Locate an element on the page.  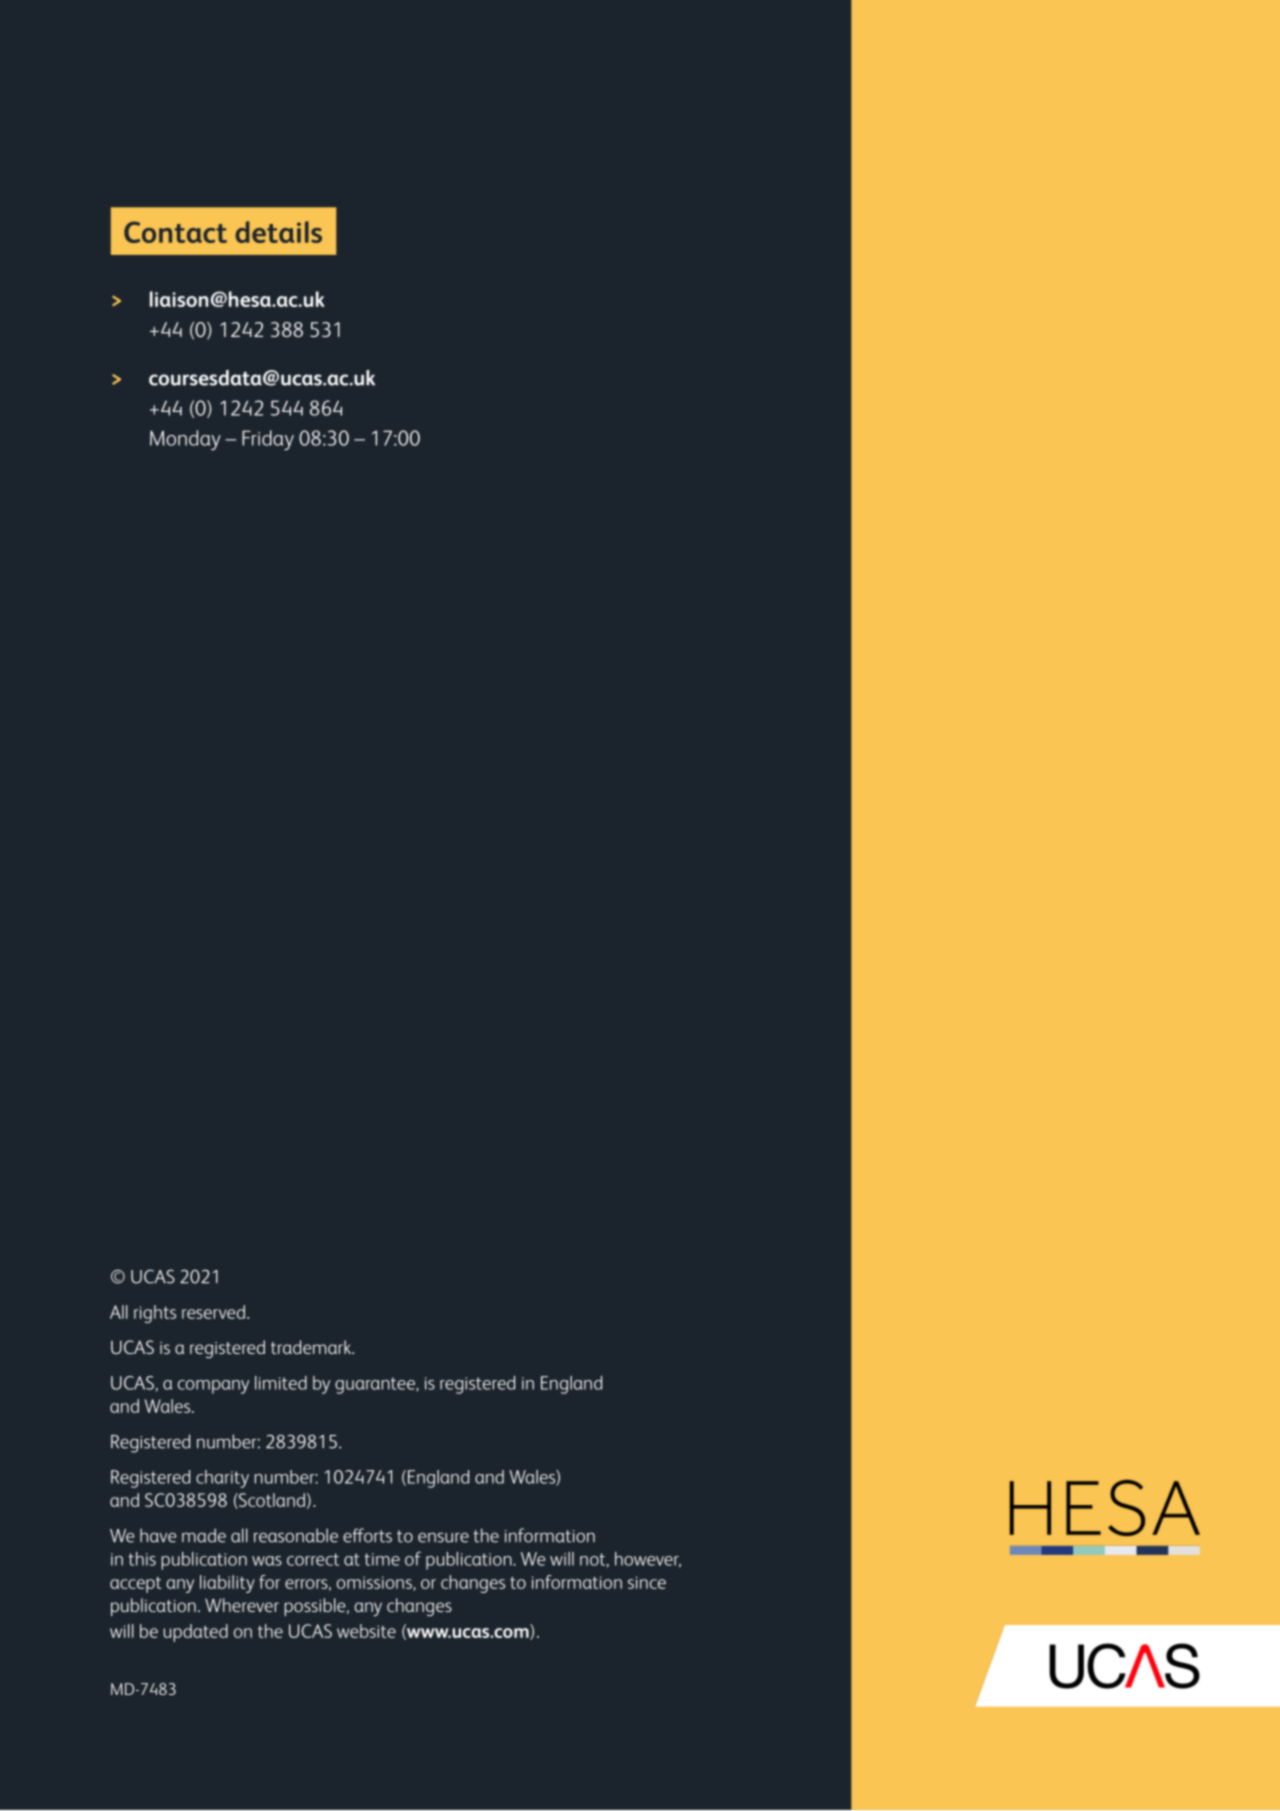
Contact is located at coordinates (175, 232).
